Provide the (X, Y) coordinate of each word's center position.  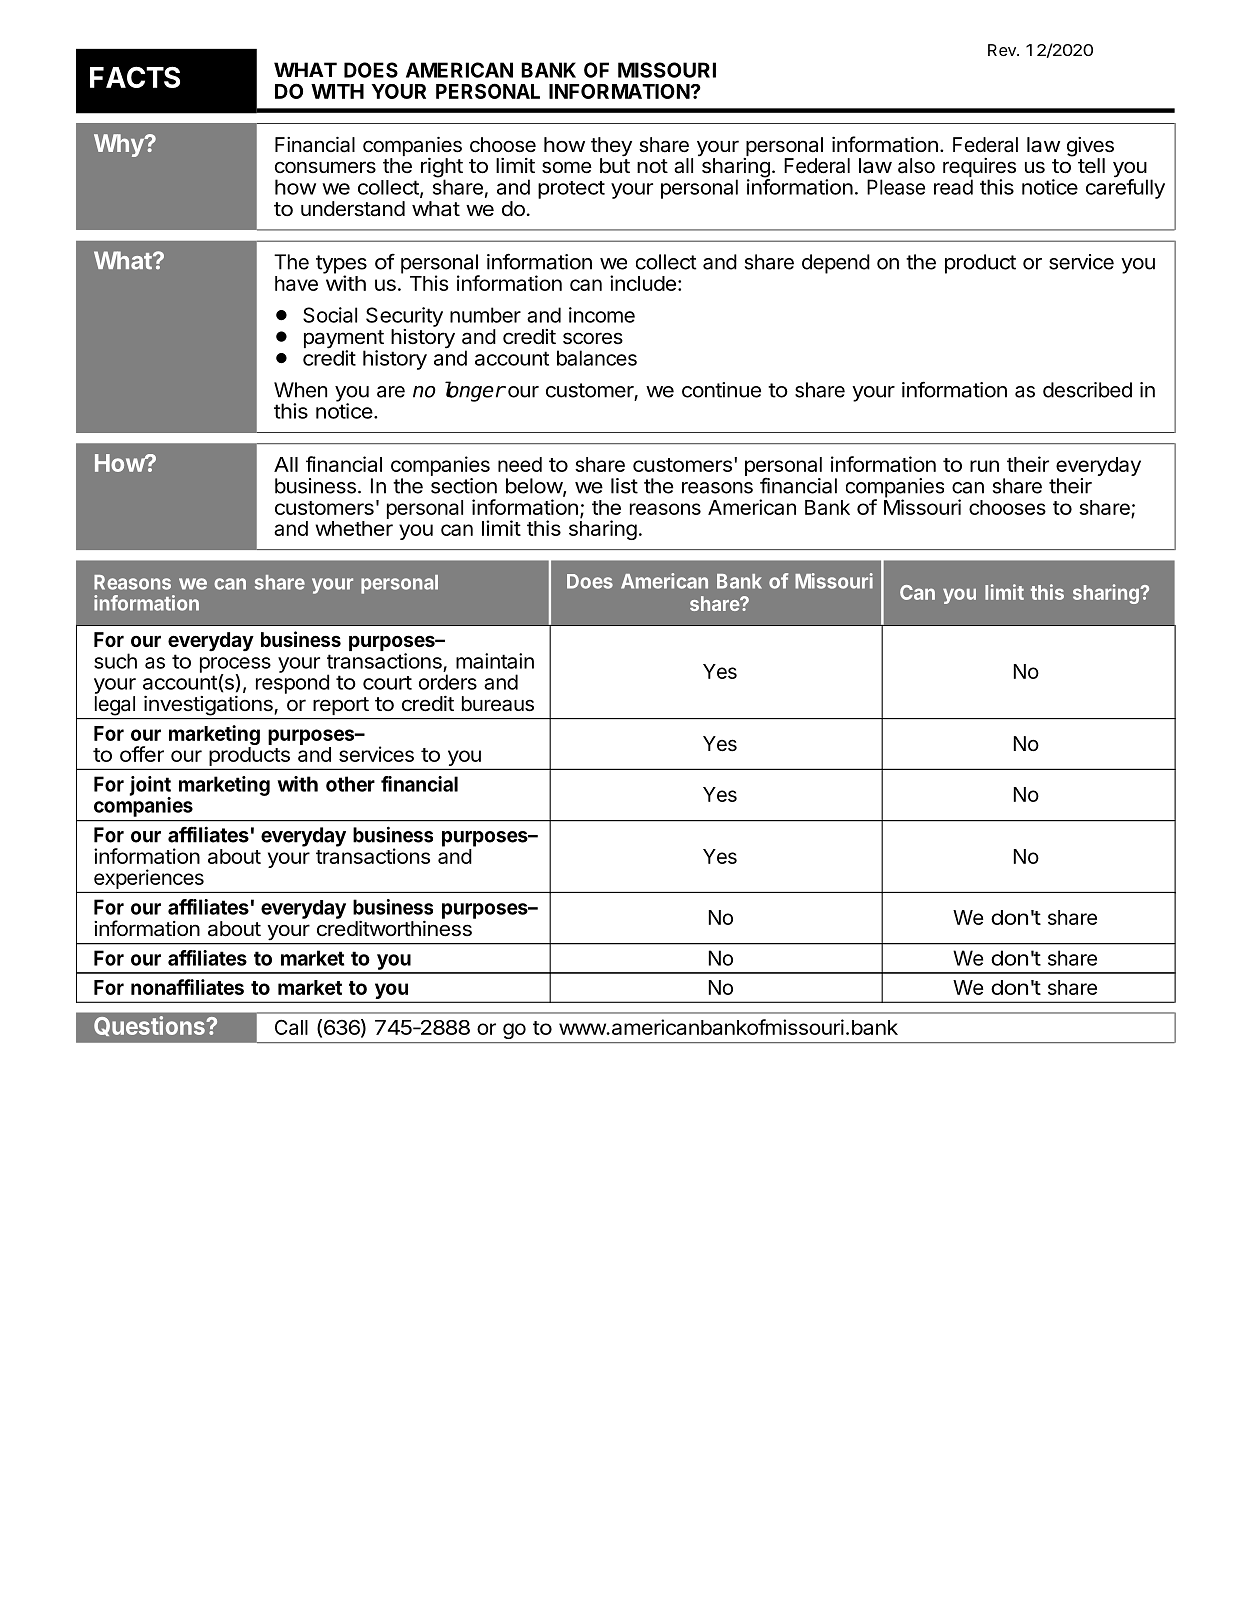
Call (291, 1027)
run (984, 466)
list (624, 486)
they (611, 148)
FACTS (135, 77)
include (643, 283)
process (235, 666)
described (1087, 390)
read (953, 187)
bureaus (498, 704)
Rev (1003, 50)
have (296, 283)
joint (150, 787)
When (300, 390)
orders (448, 682)
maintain (495, 661)
